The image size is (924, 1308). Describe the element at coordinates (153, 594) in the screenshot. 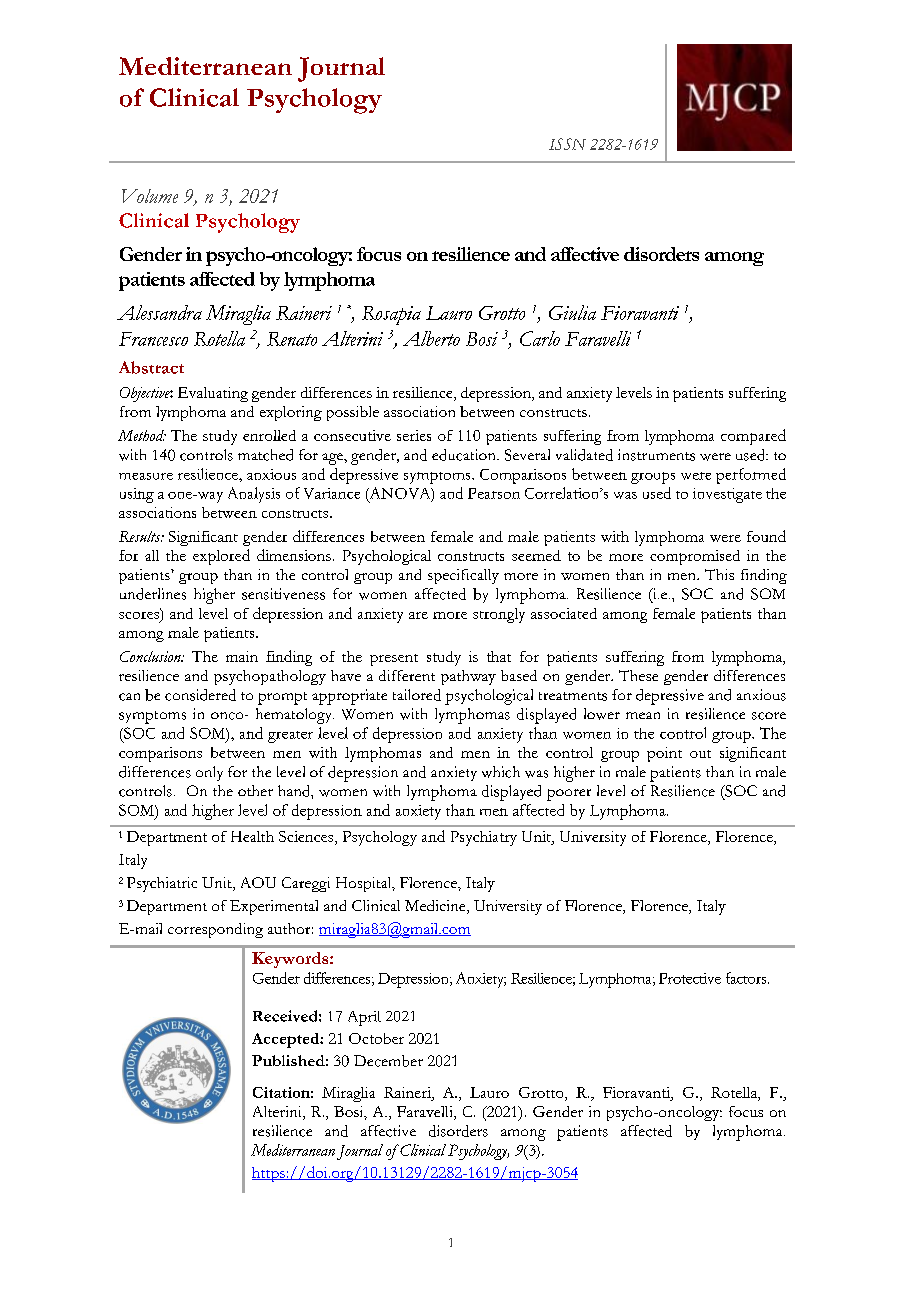

I see `underlines` at that location.
